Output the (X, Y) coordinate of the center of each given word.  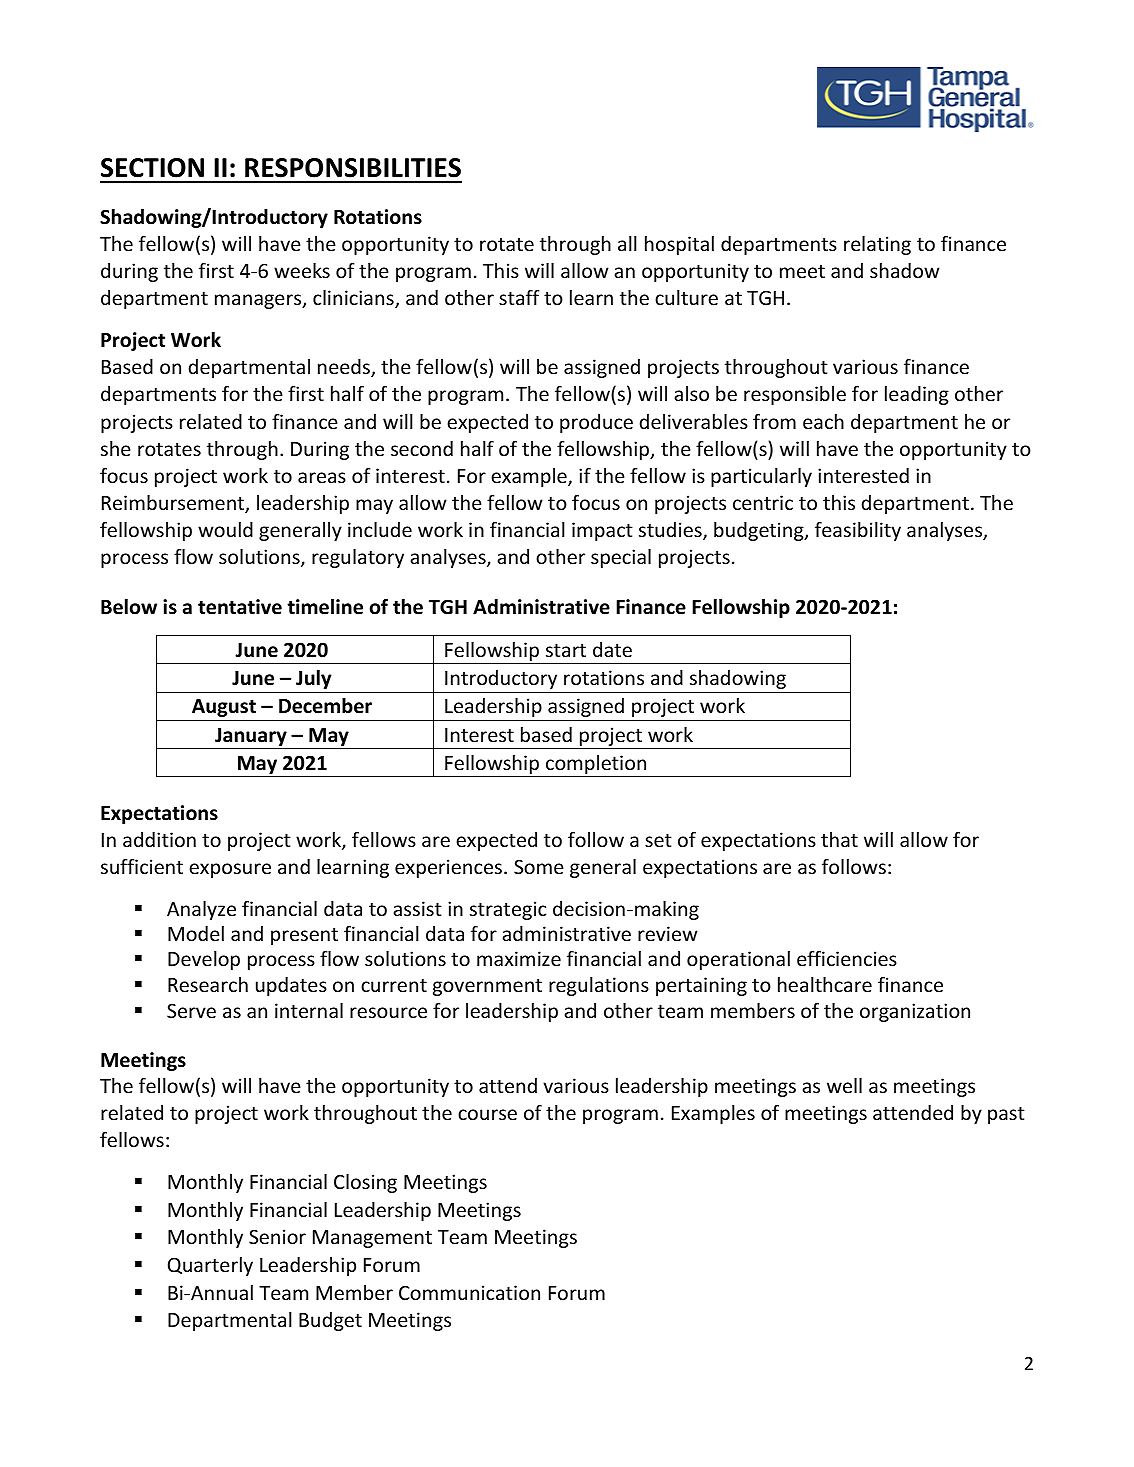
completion (596, 766)
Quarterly (210, 1266)
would (225, 529)
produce (596, 423)
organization (915, 1012)
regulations (599, 986)
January (251, 737)
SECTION (152, 168)
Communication (469, 1292)
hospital (679, 245)
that (839, 839)
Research (208, 984)
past (1006, 1115)
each (823, 421)
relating (877, 245)
